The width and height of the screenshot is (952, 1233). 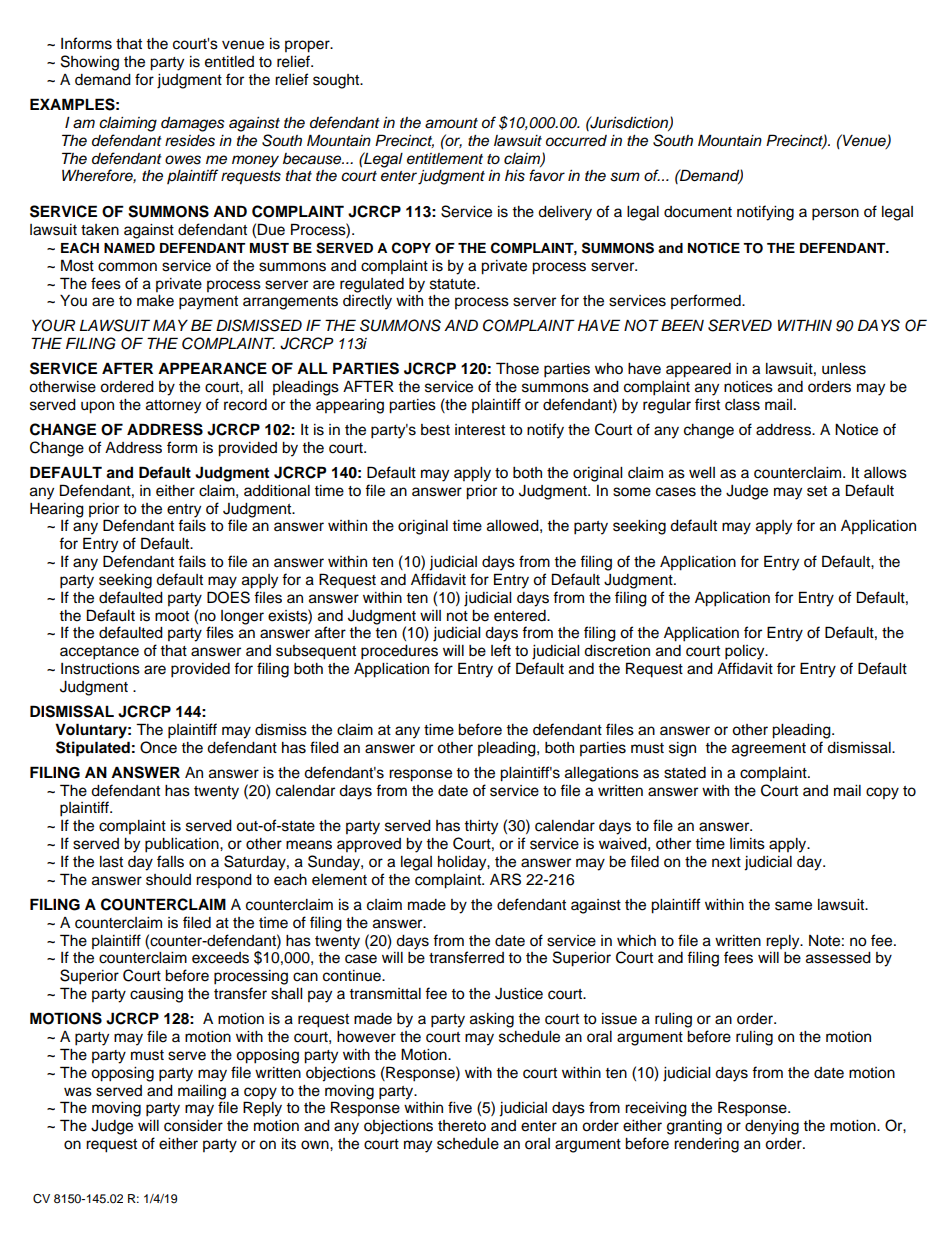 I want to click on moot, so click(x=172, y=616).
